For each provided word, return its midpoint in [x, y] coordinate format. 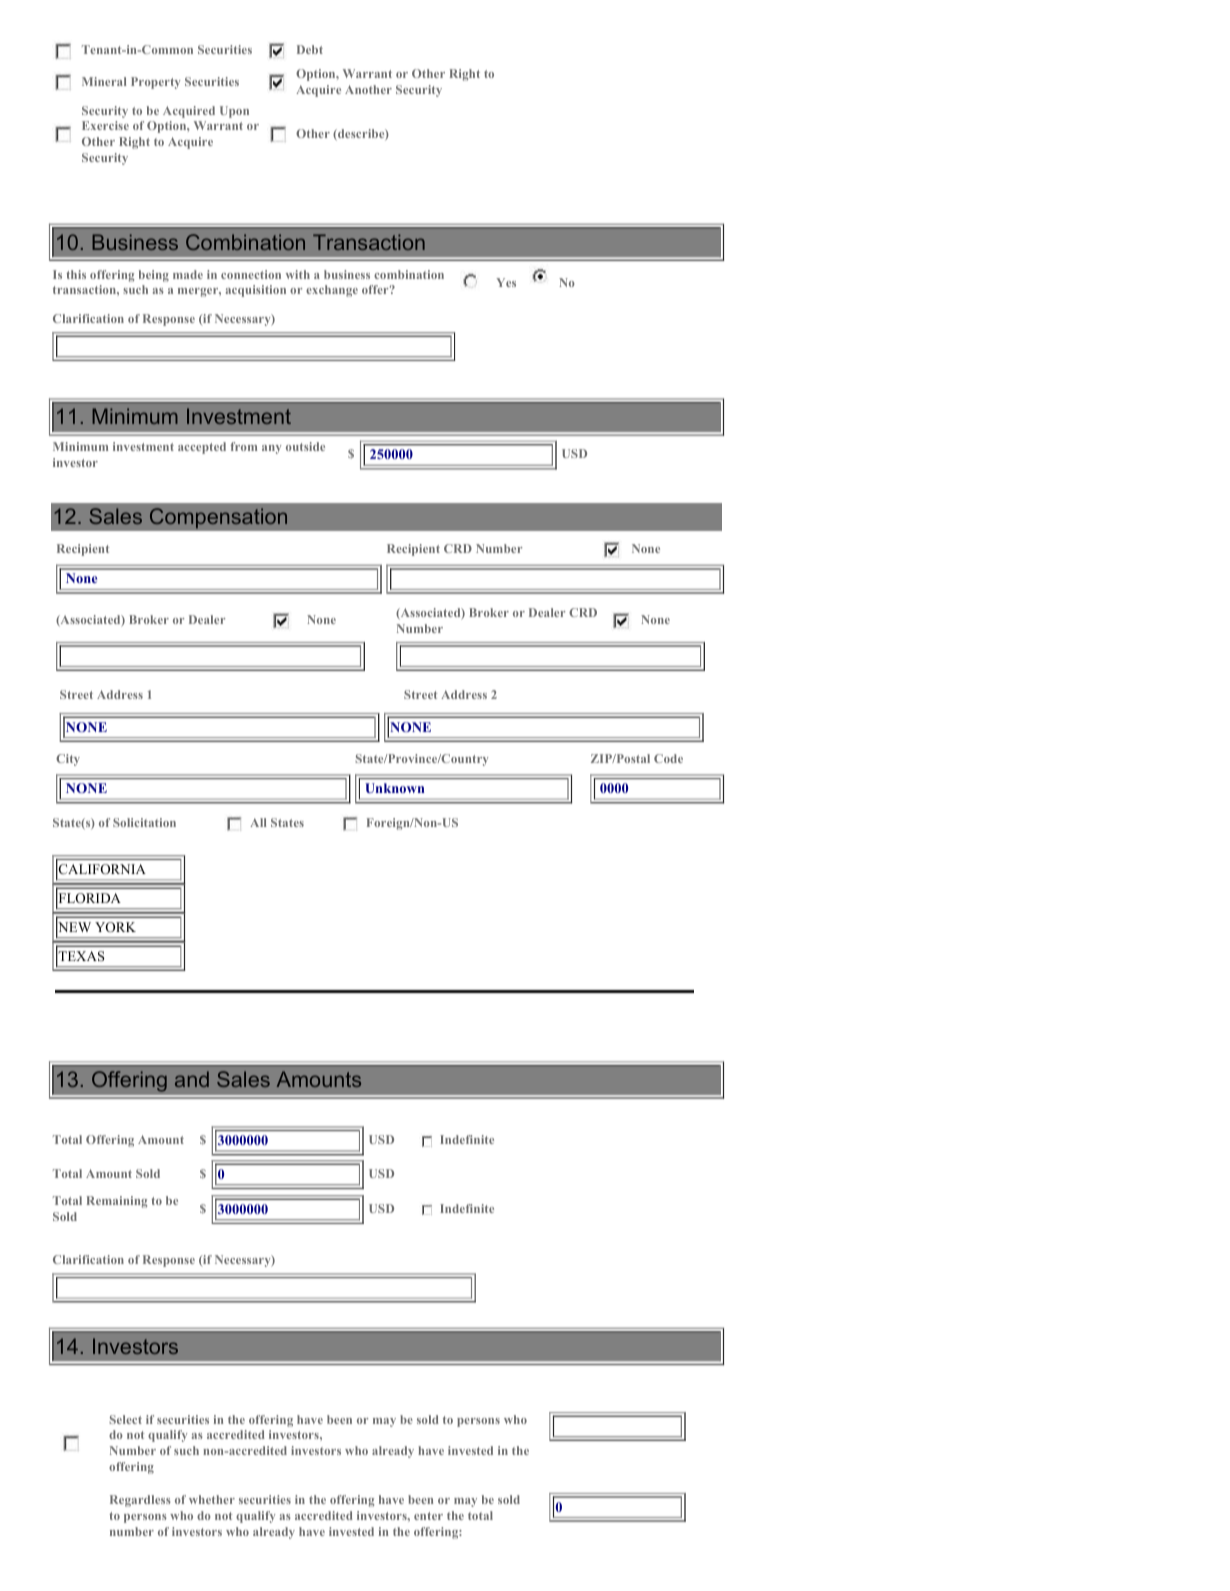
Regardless [140, 1501]
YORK [115, 927]
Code [668, 758]
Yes [506, 282]
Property [155, 83]
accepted [202, 448]
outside [305, 446]
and [192, 1079]
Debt [310, 49]
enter [428, 1516]
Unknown [395, 788]
